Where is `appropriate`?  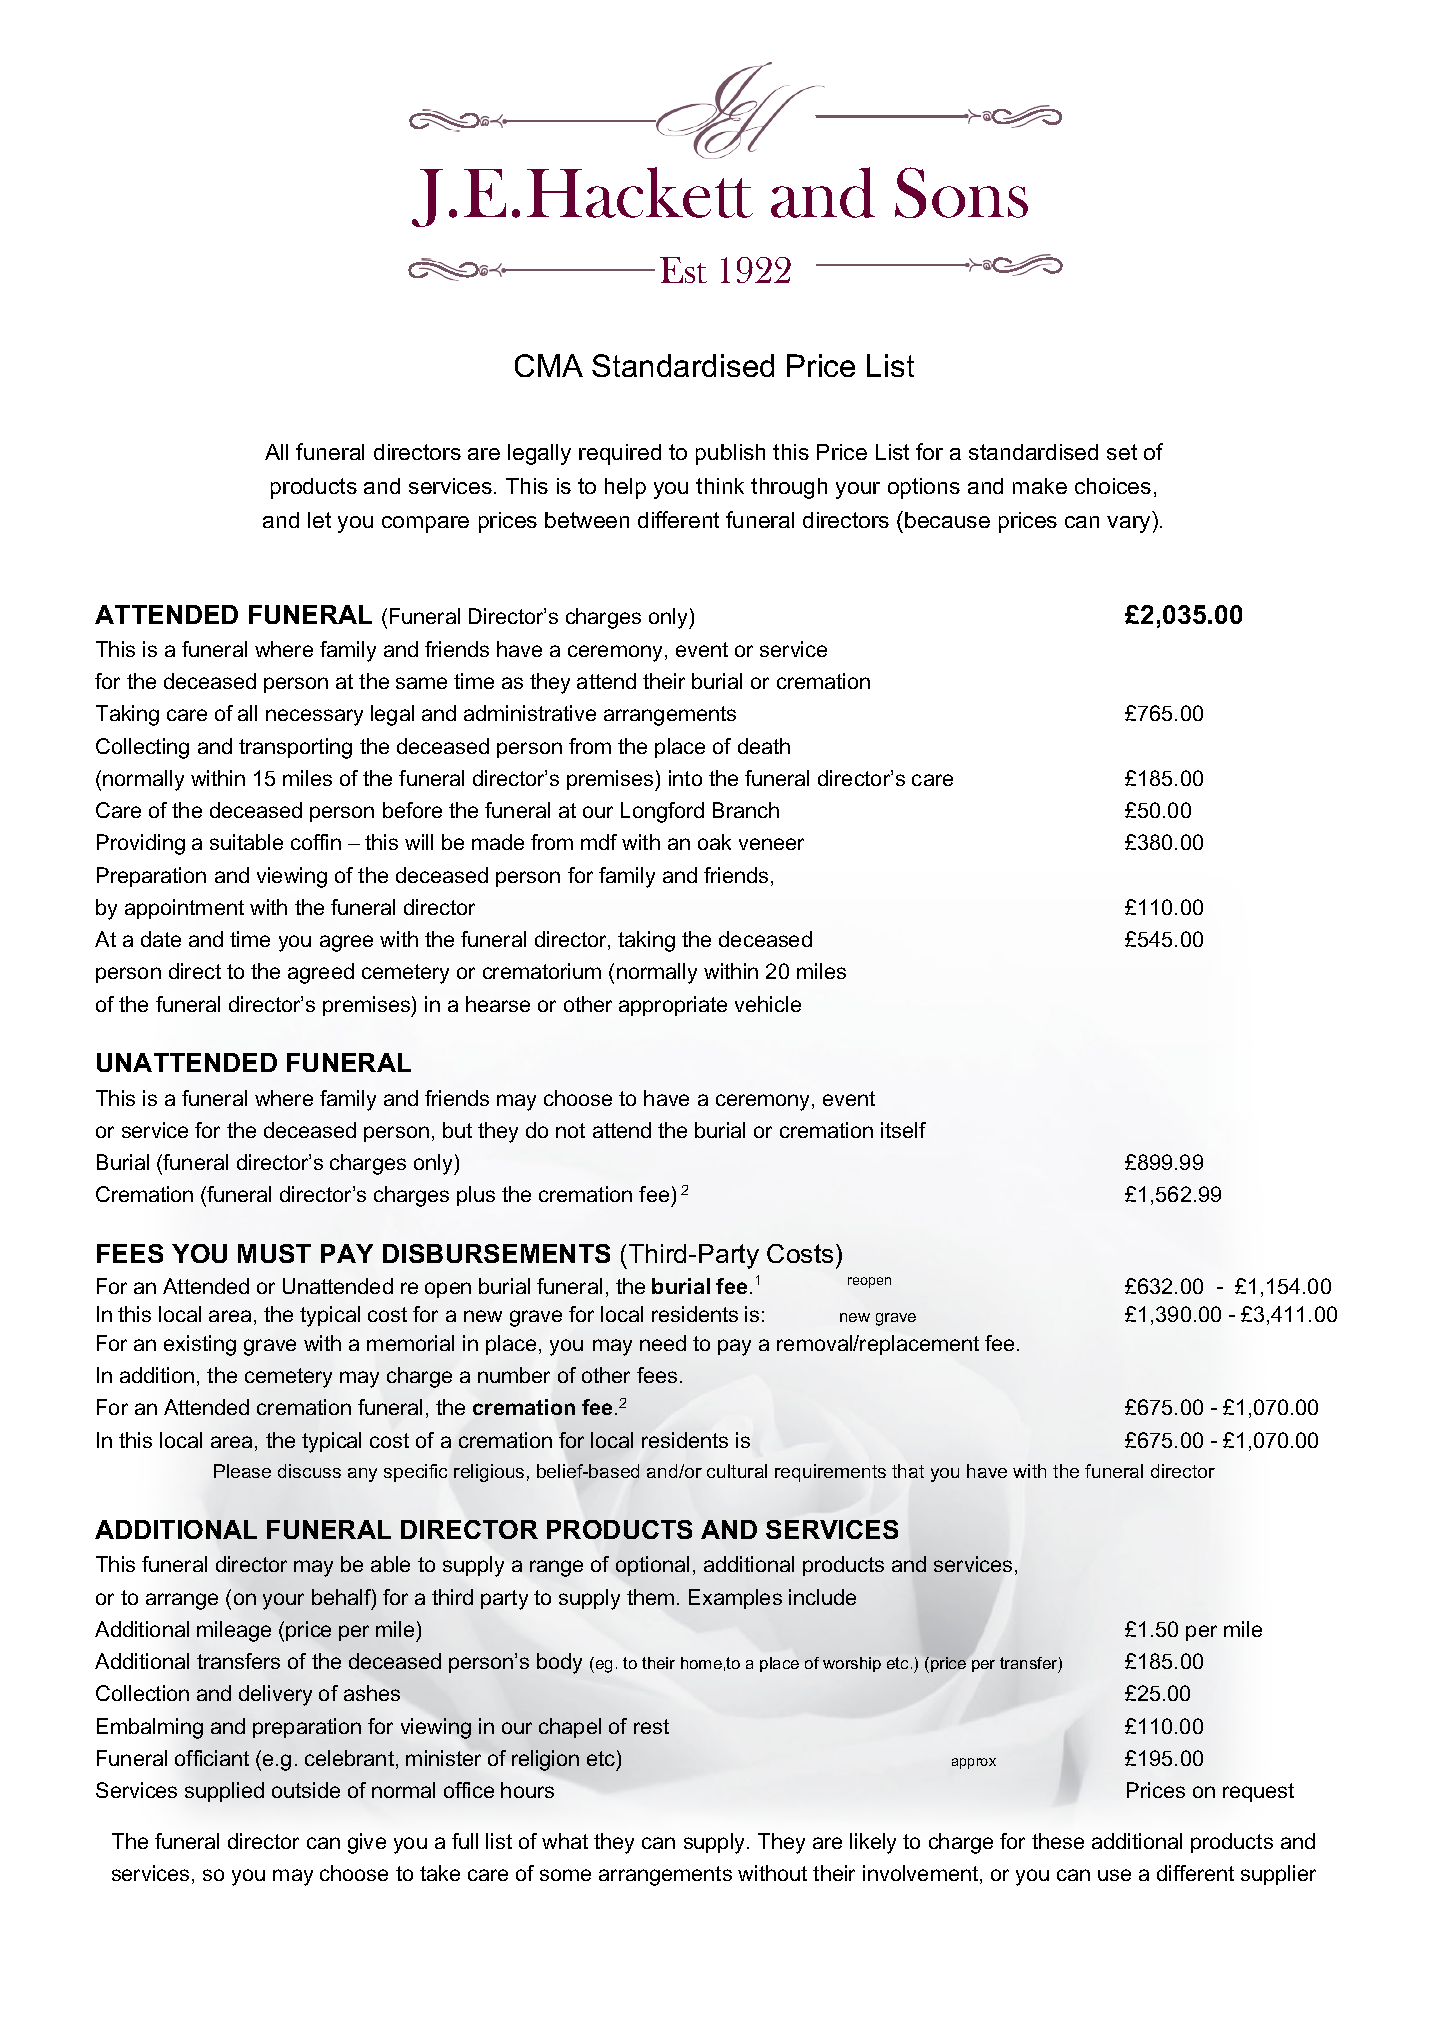 appropriate is located at coordinates (673, 1006).
